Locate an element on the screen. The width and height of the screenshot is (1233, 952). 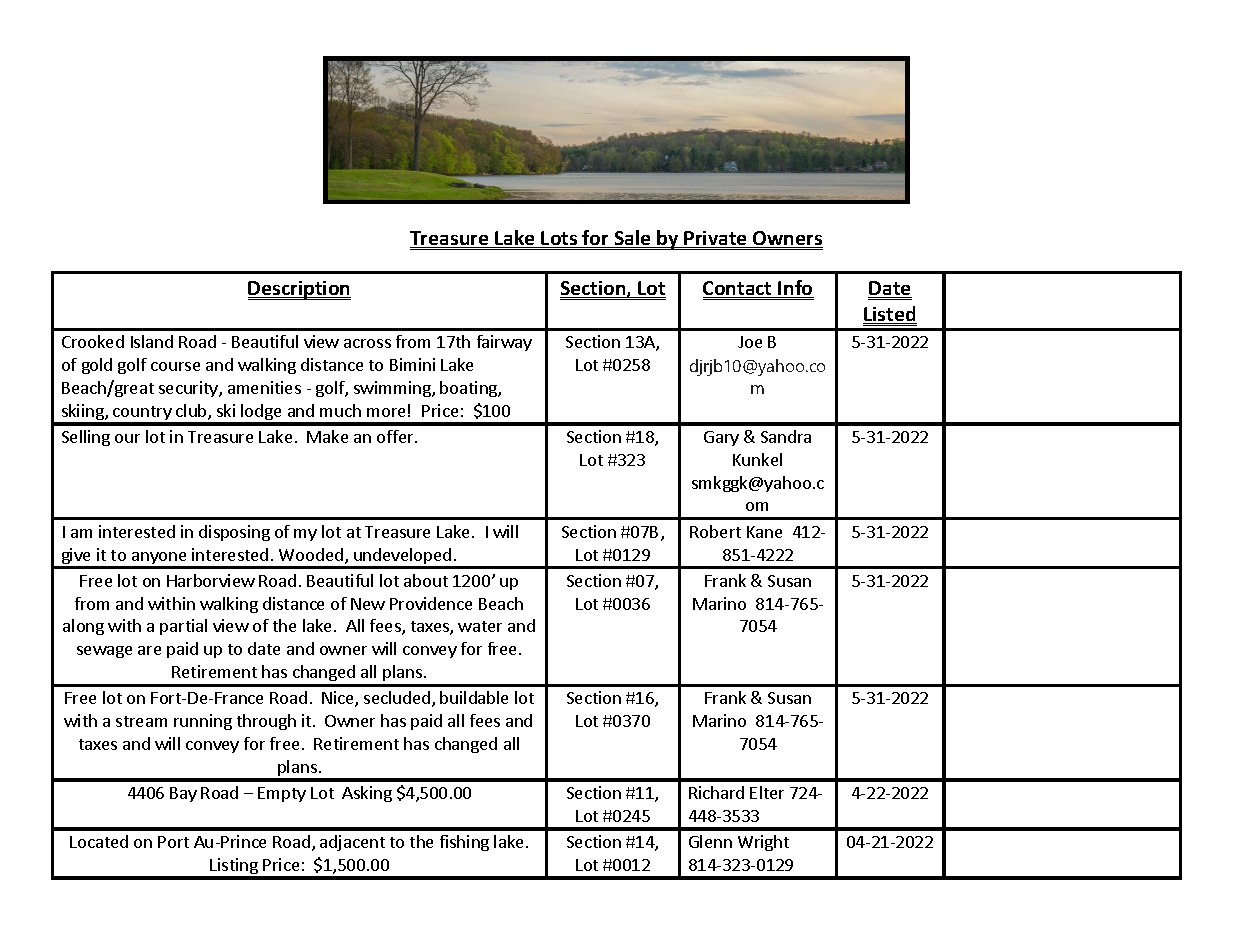
Kane is located at coordinates (764, 532).
